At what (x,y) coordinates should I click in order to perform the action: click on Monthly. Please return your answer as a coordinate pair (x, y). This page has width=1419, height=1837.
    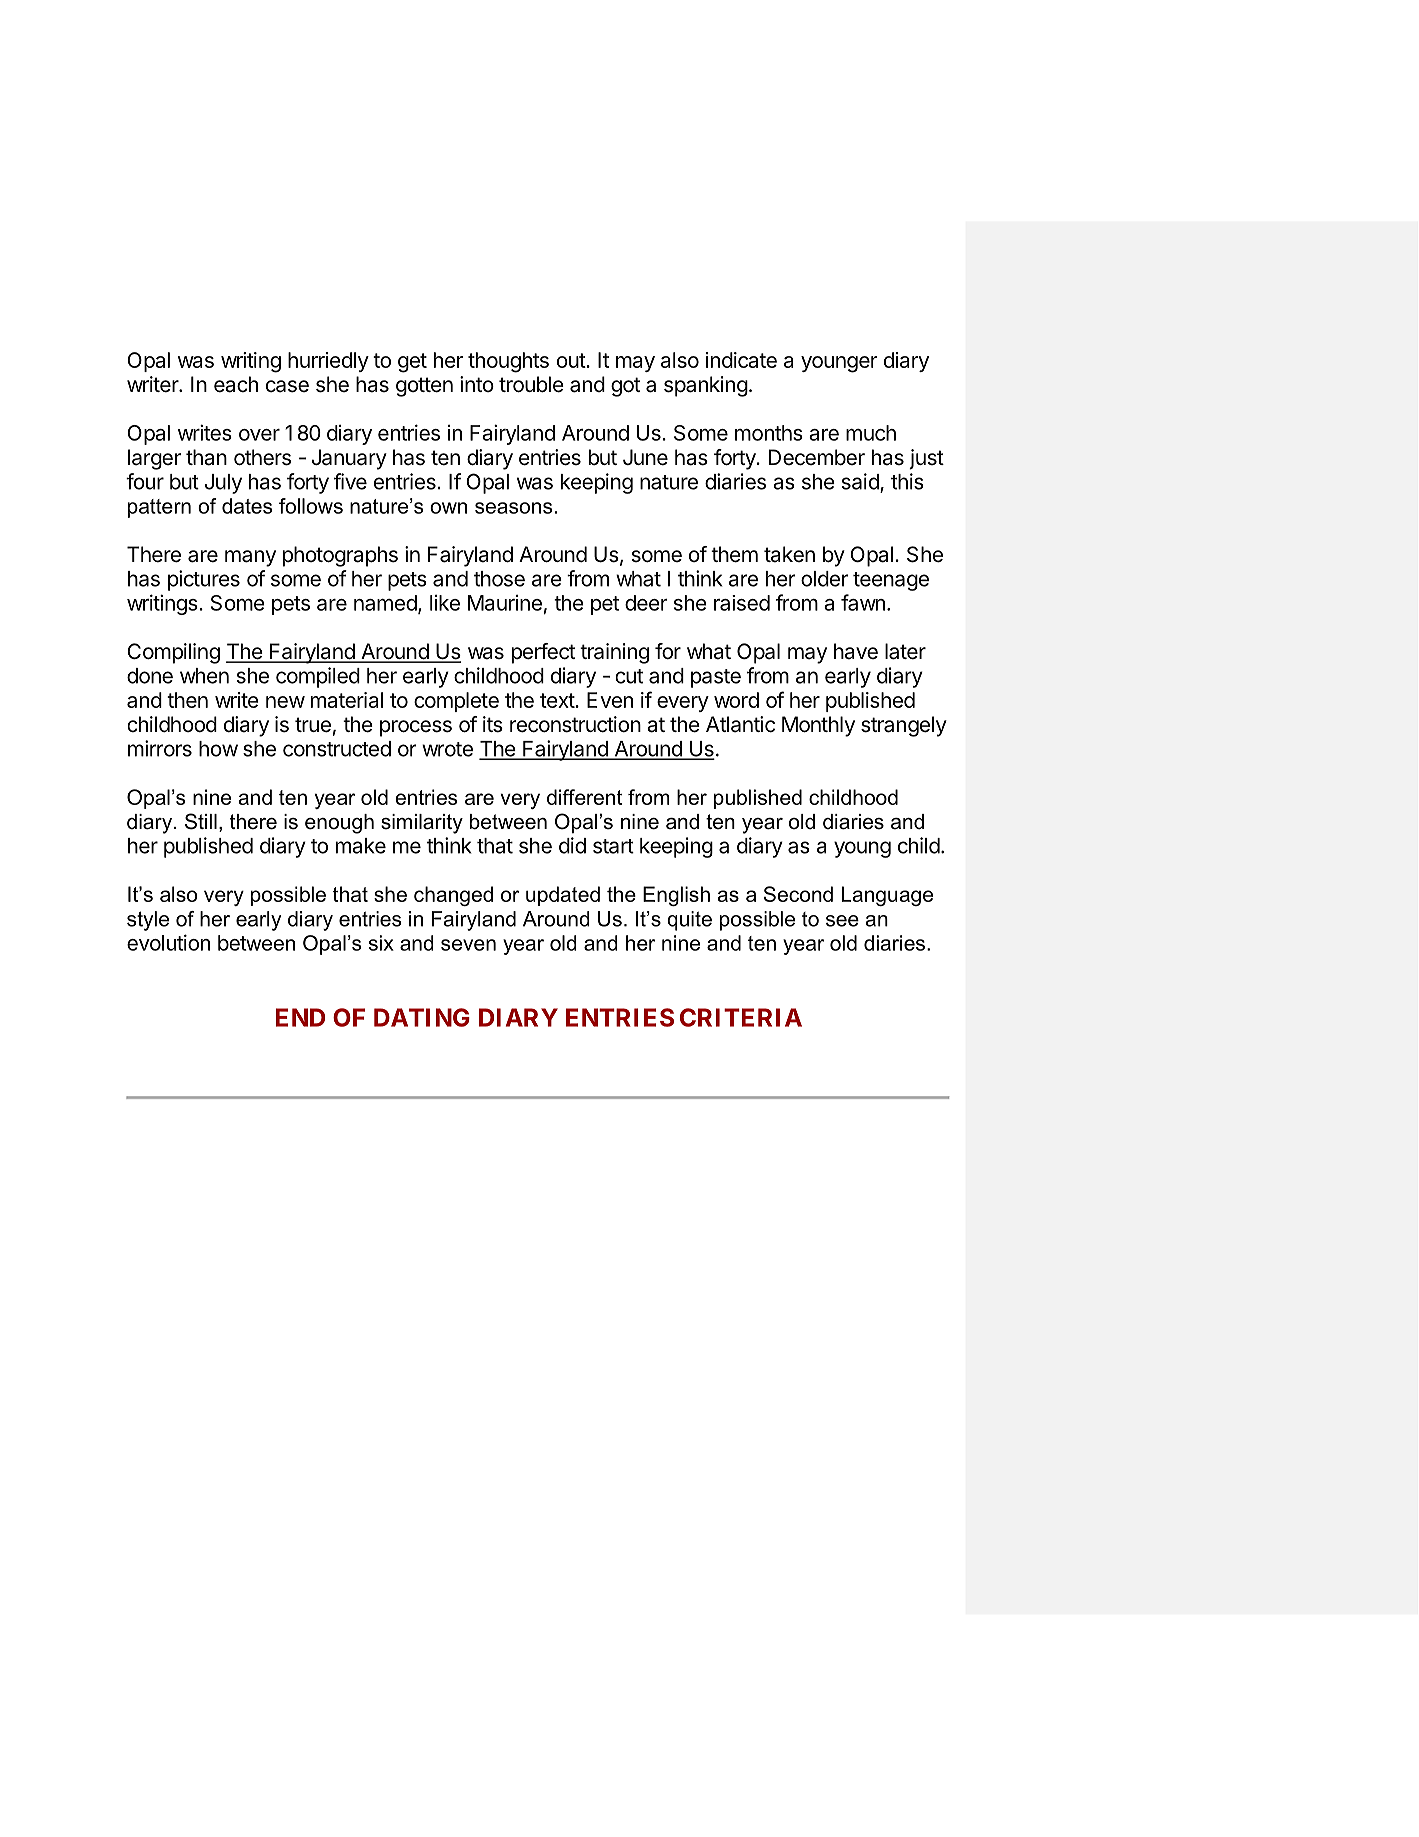
    Looking at the image, I should click on (818, 726).
